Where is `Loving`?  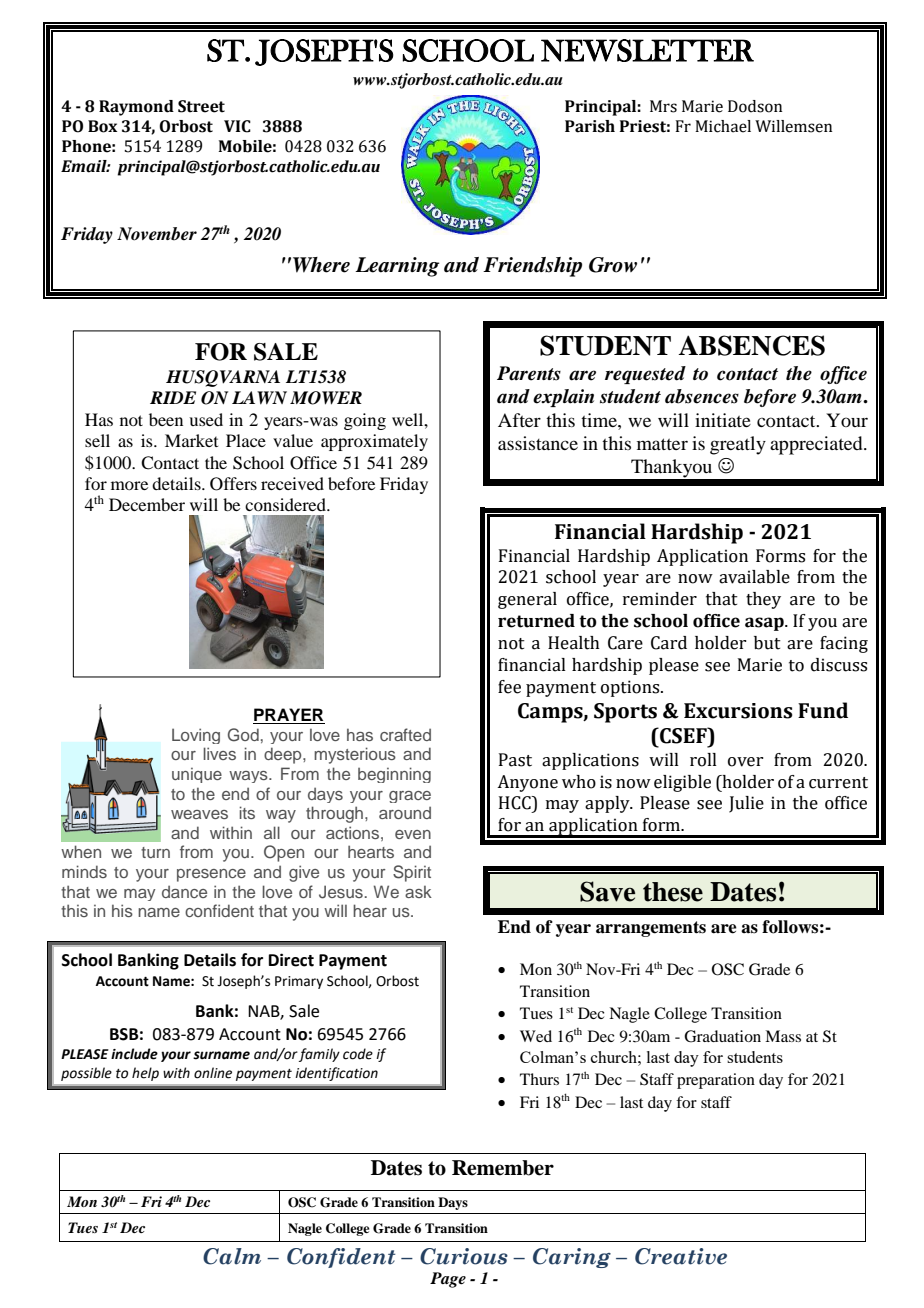 Loving is located at coordinates (196, 736).
